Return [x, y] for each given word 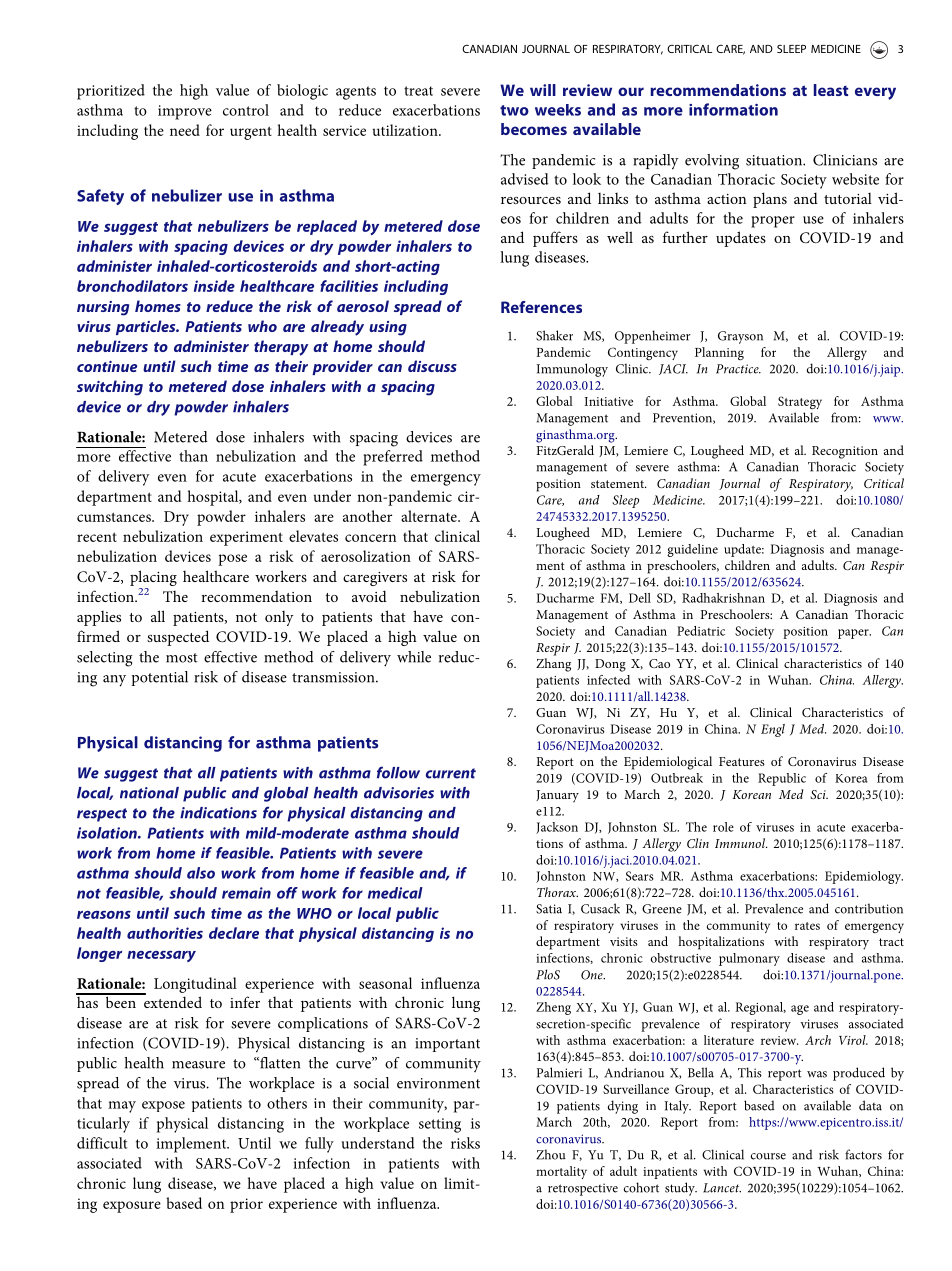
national [149, 793]
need [185, 130]
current [451, 773]
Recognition [845, 452]
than [193, 456]
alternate [430, 516]
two [514, 110]
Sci [819, 794]
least [831, 90]
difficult [102, 1143]
